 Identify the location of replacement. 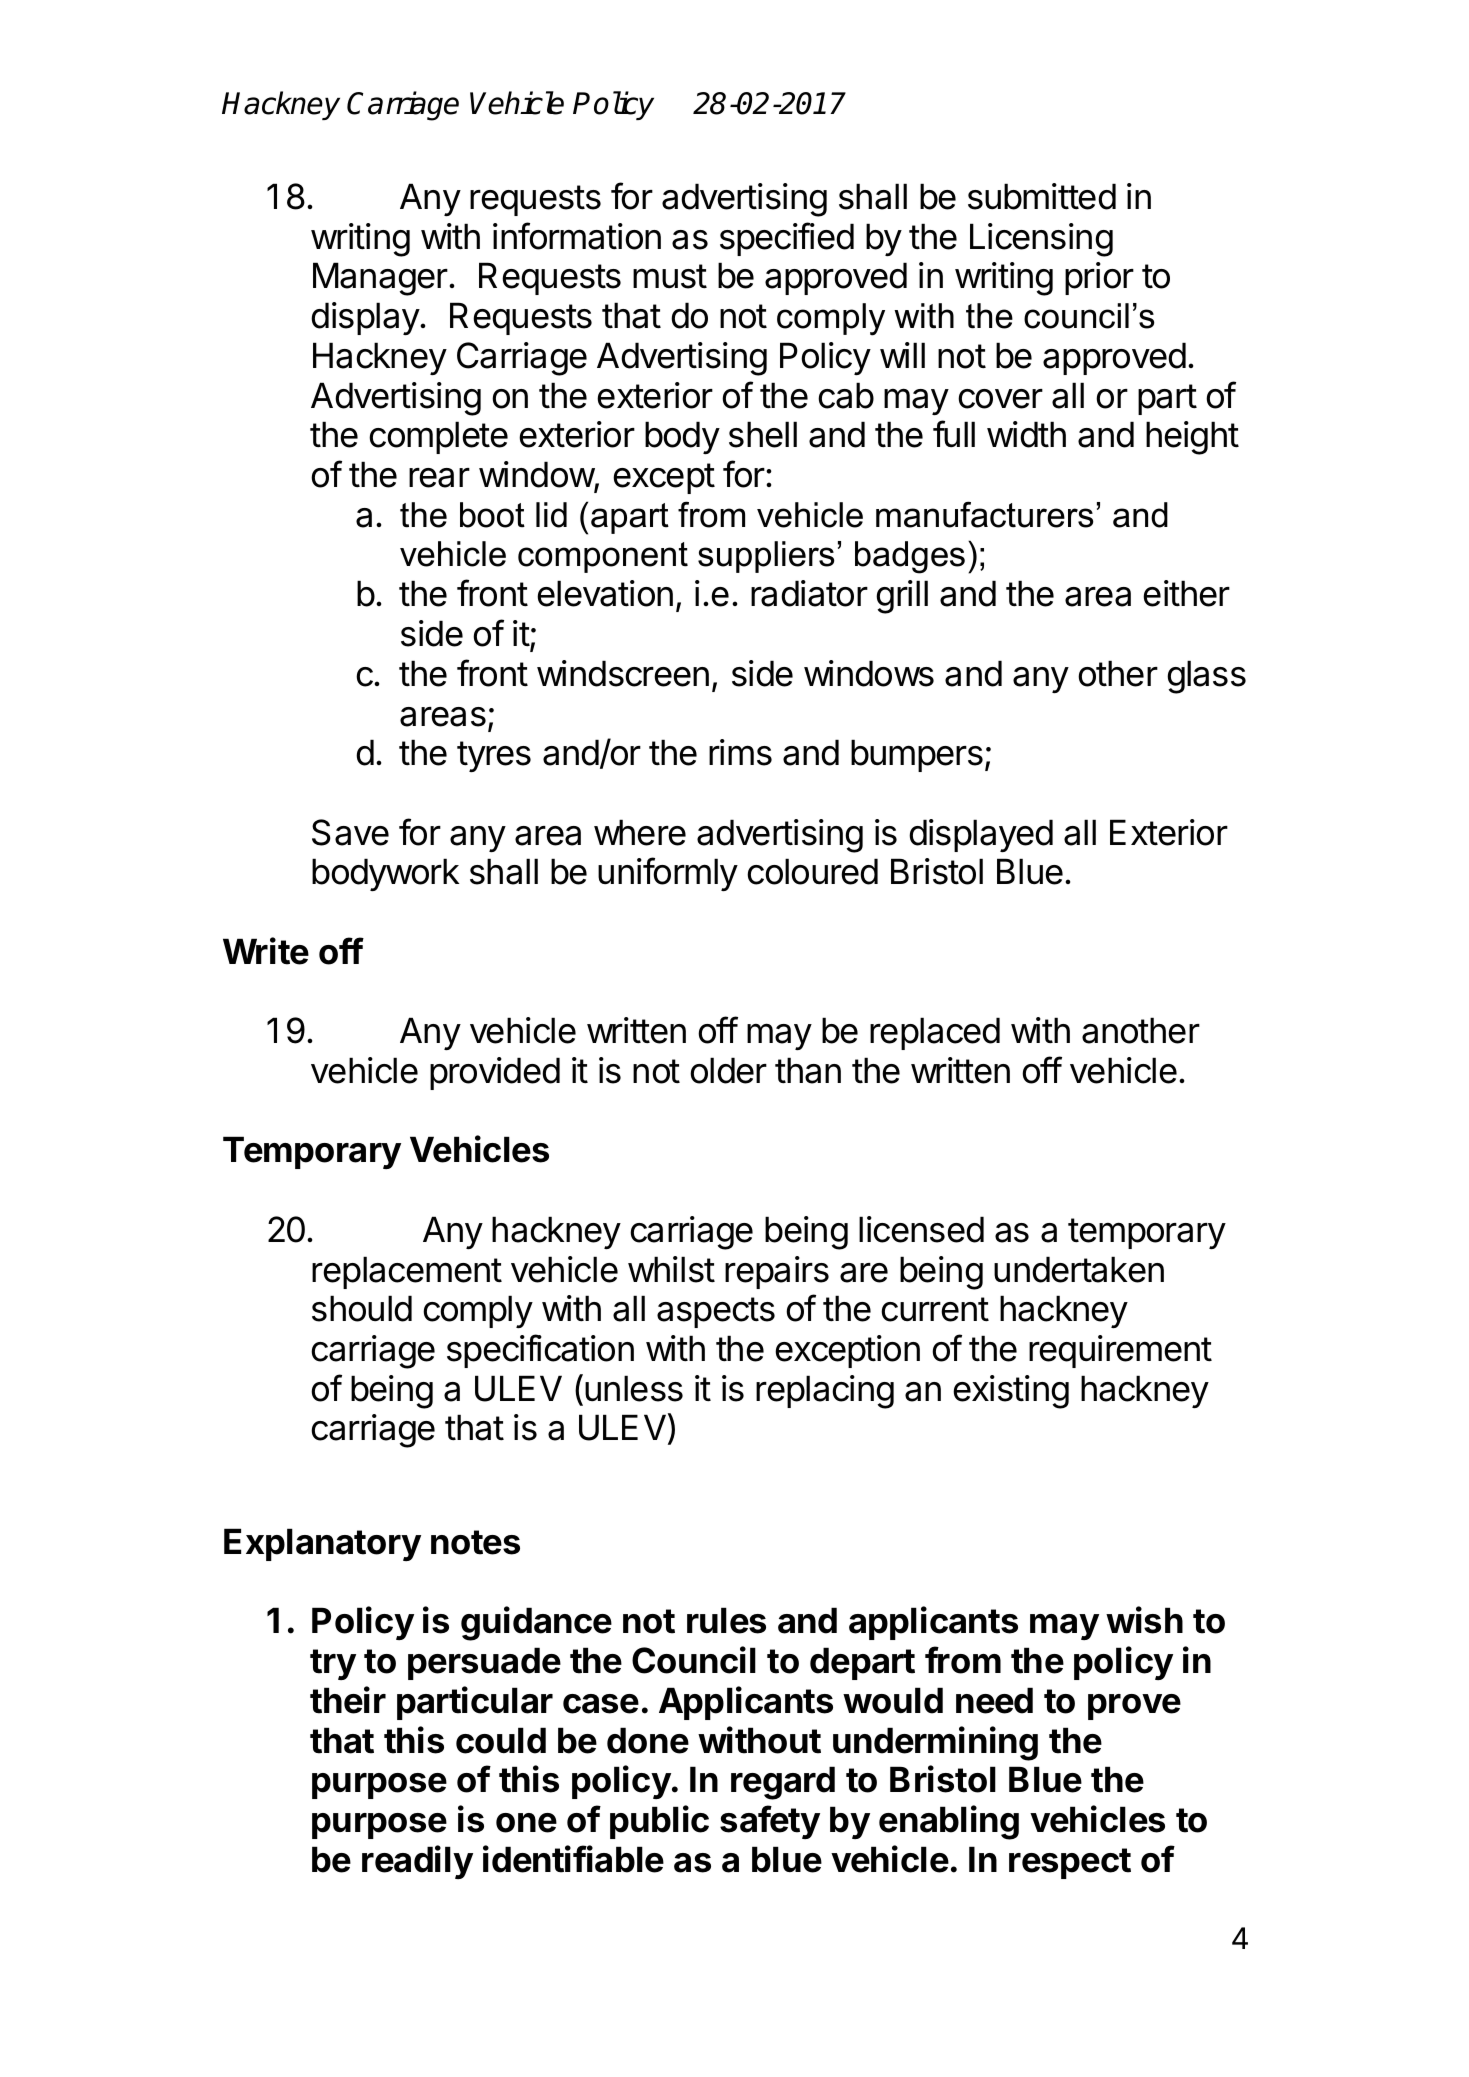
(407, 1272).
